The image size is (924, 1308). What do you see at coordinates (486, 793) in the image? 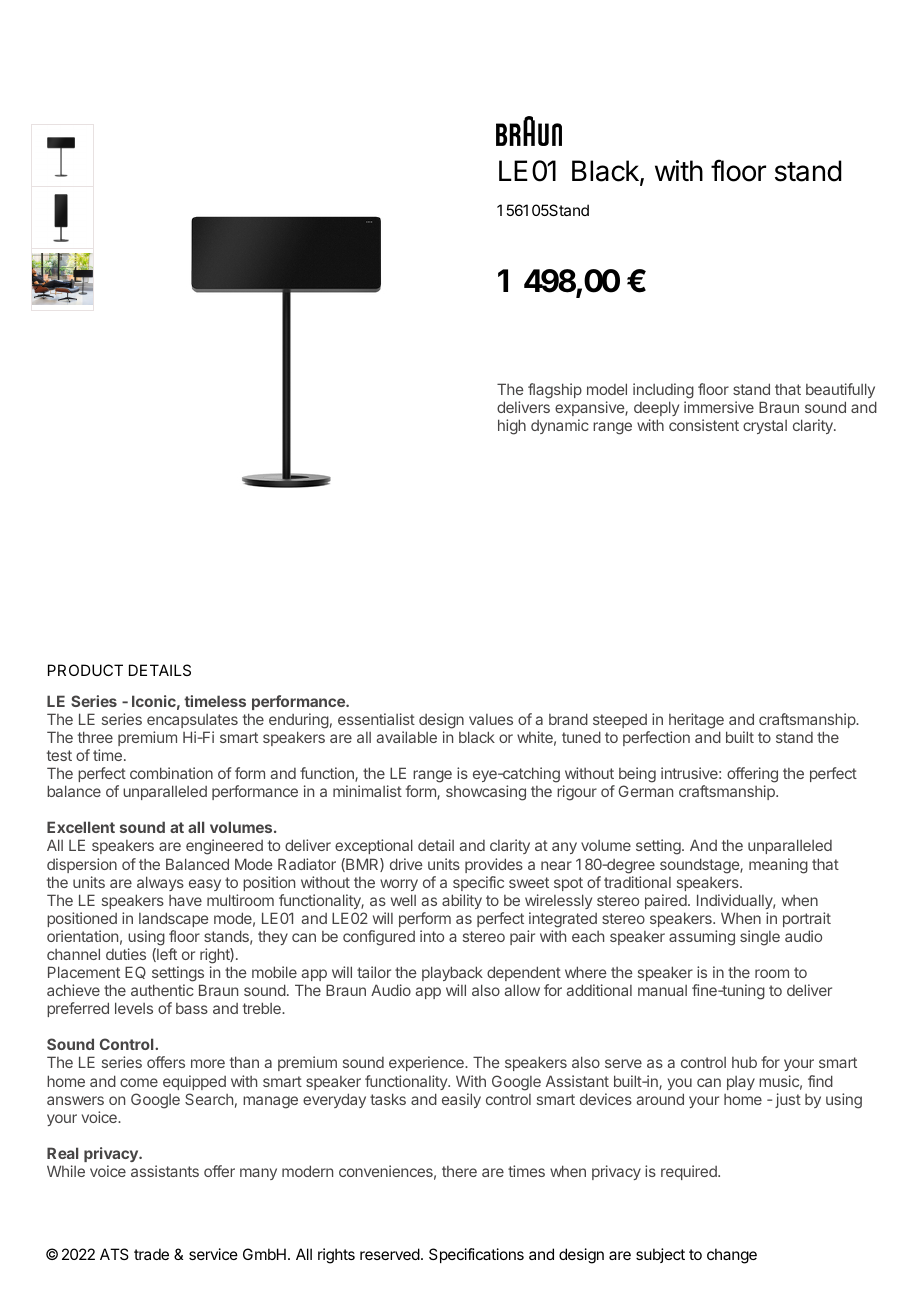
I see `showcasing` at bounding box center [486, 793].
